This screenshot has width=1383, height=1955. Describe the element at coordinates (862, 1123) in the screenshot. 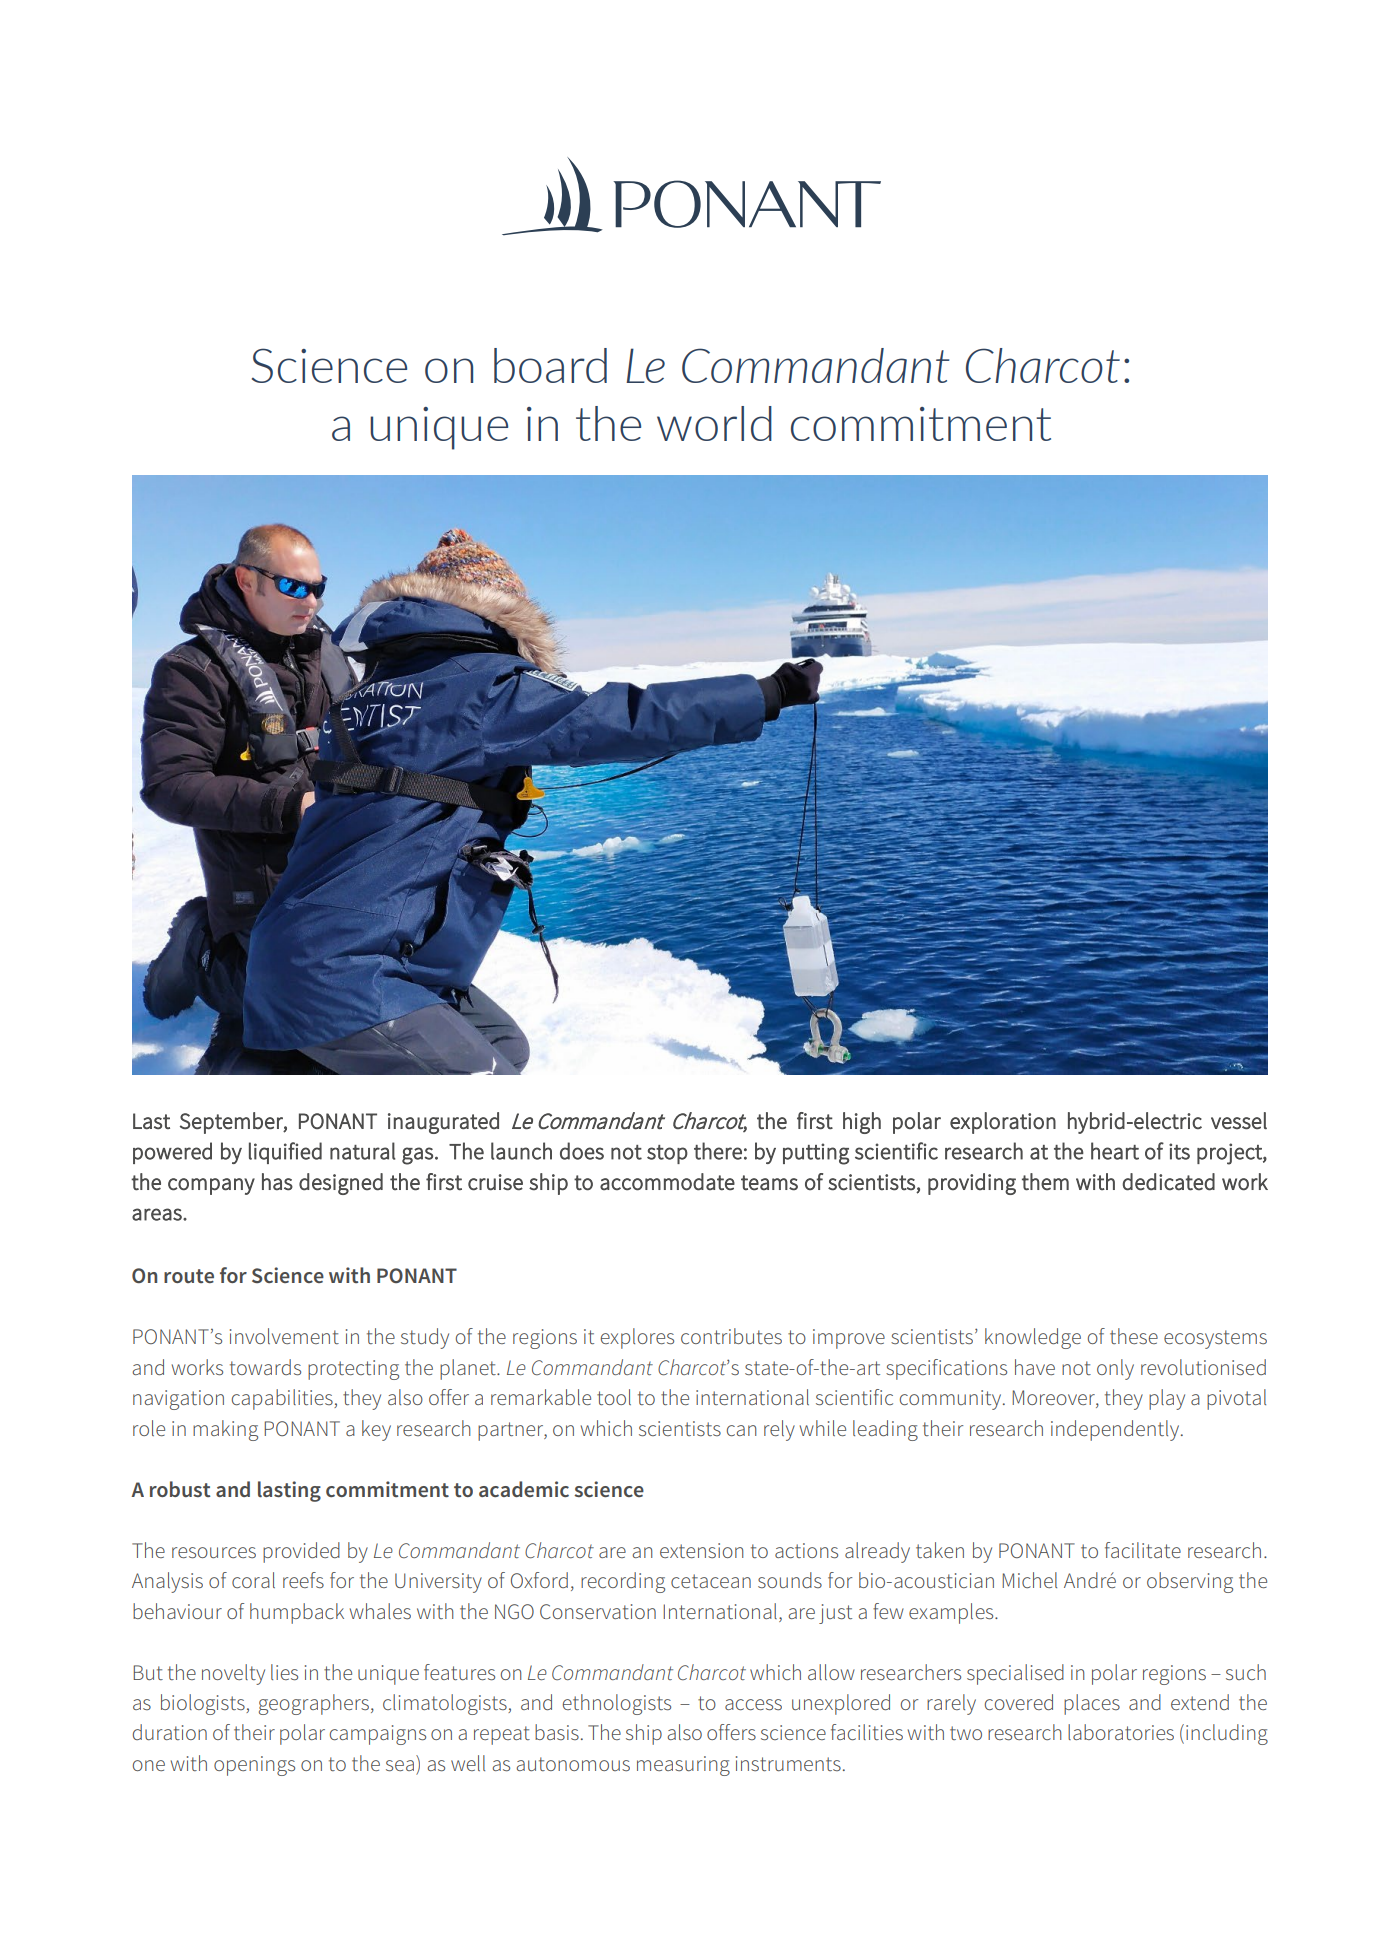

I see `high` at that location.
